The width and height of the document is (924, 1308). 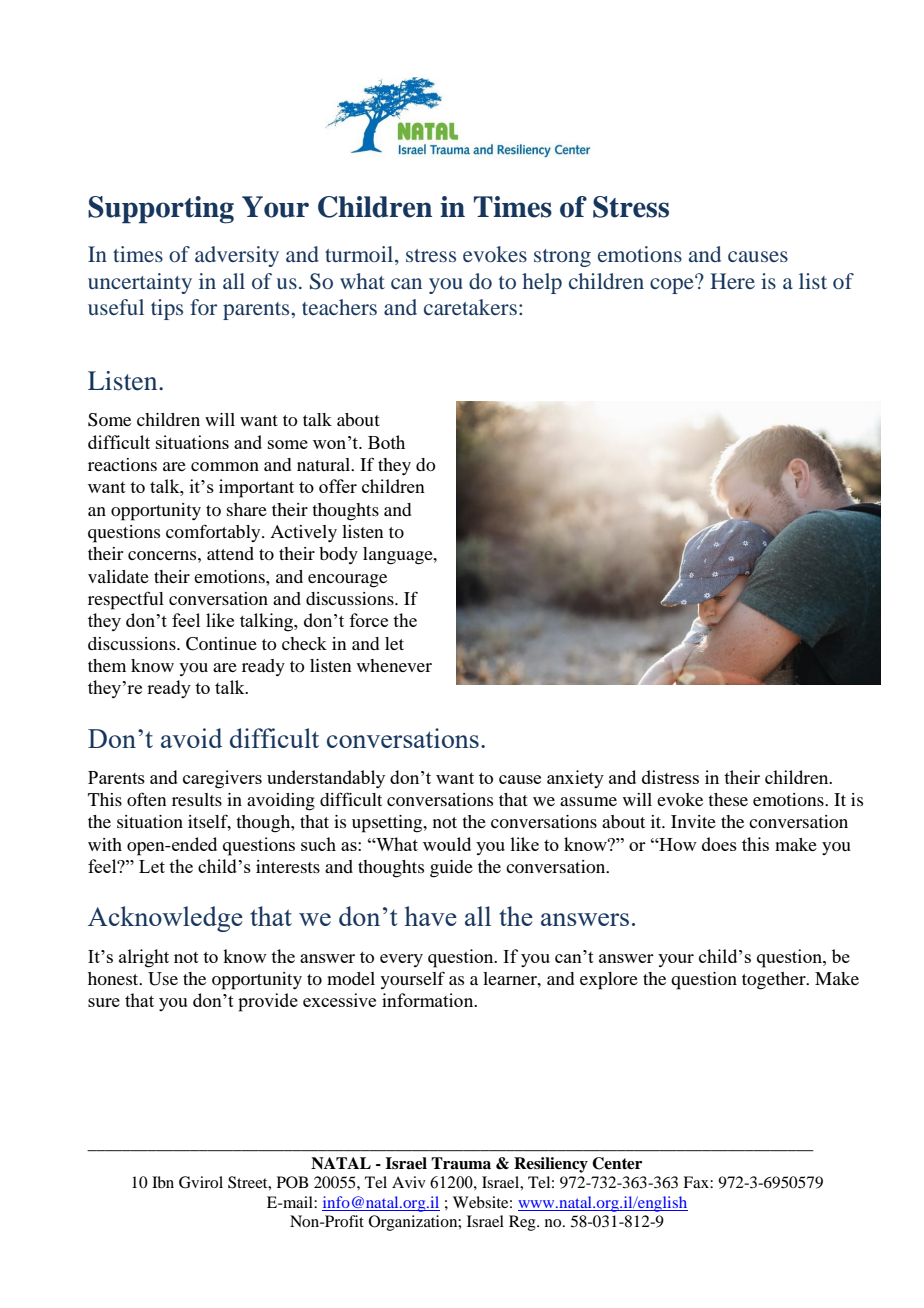 What do you see at coordinates (360, 254) in the document?
I see `turmoil` at bounding box center [360, 254].
